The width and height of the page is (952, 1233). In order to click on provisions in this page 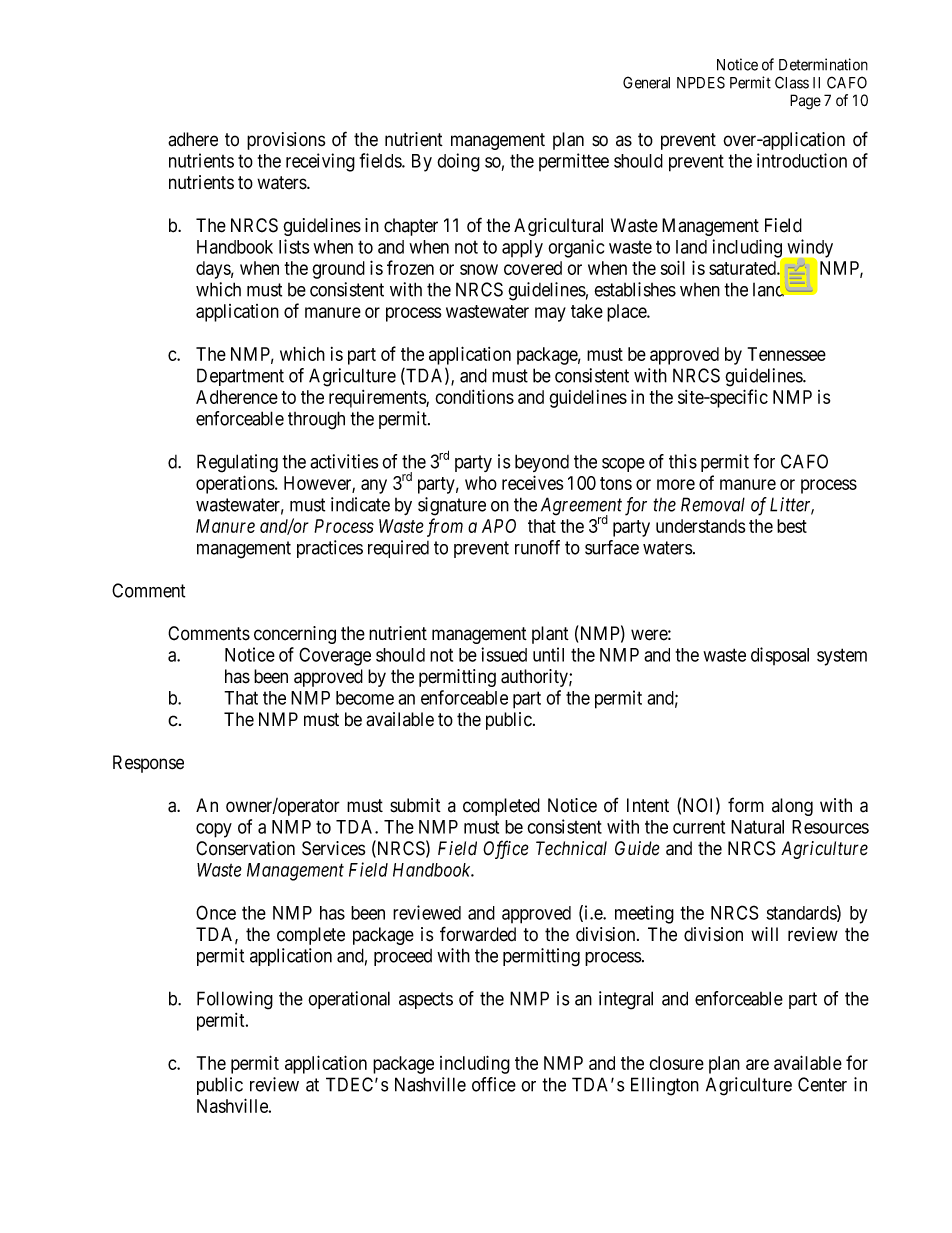, I will do `click(286, 141)`.
